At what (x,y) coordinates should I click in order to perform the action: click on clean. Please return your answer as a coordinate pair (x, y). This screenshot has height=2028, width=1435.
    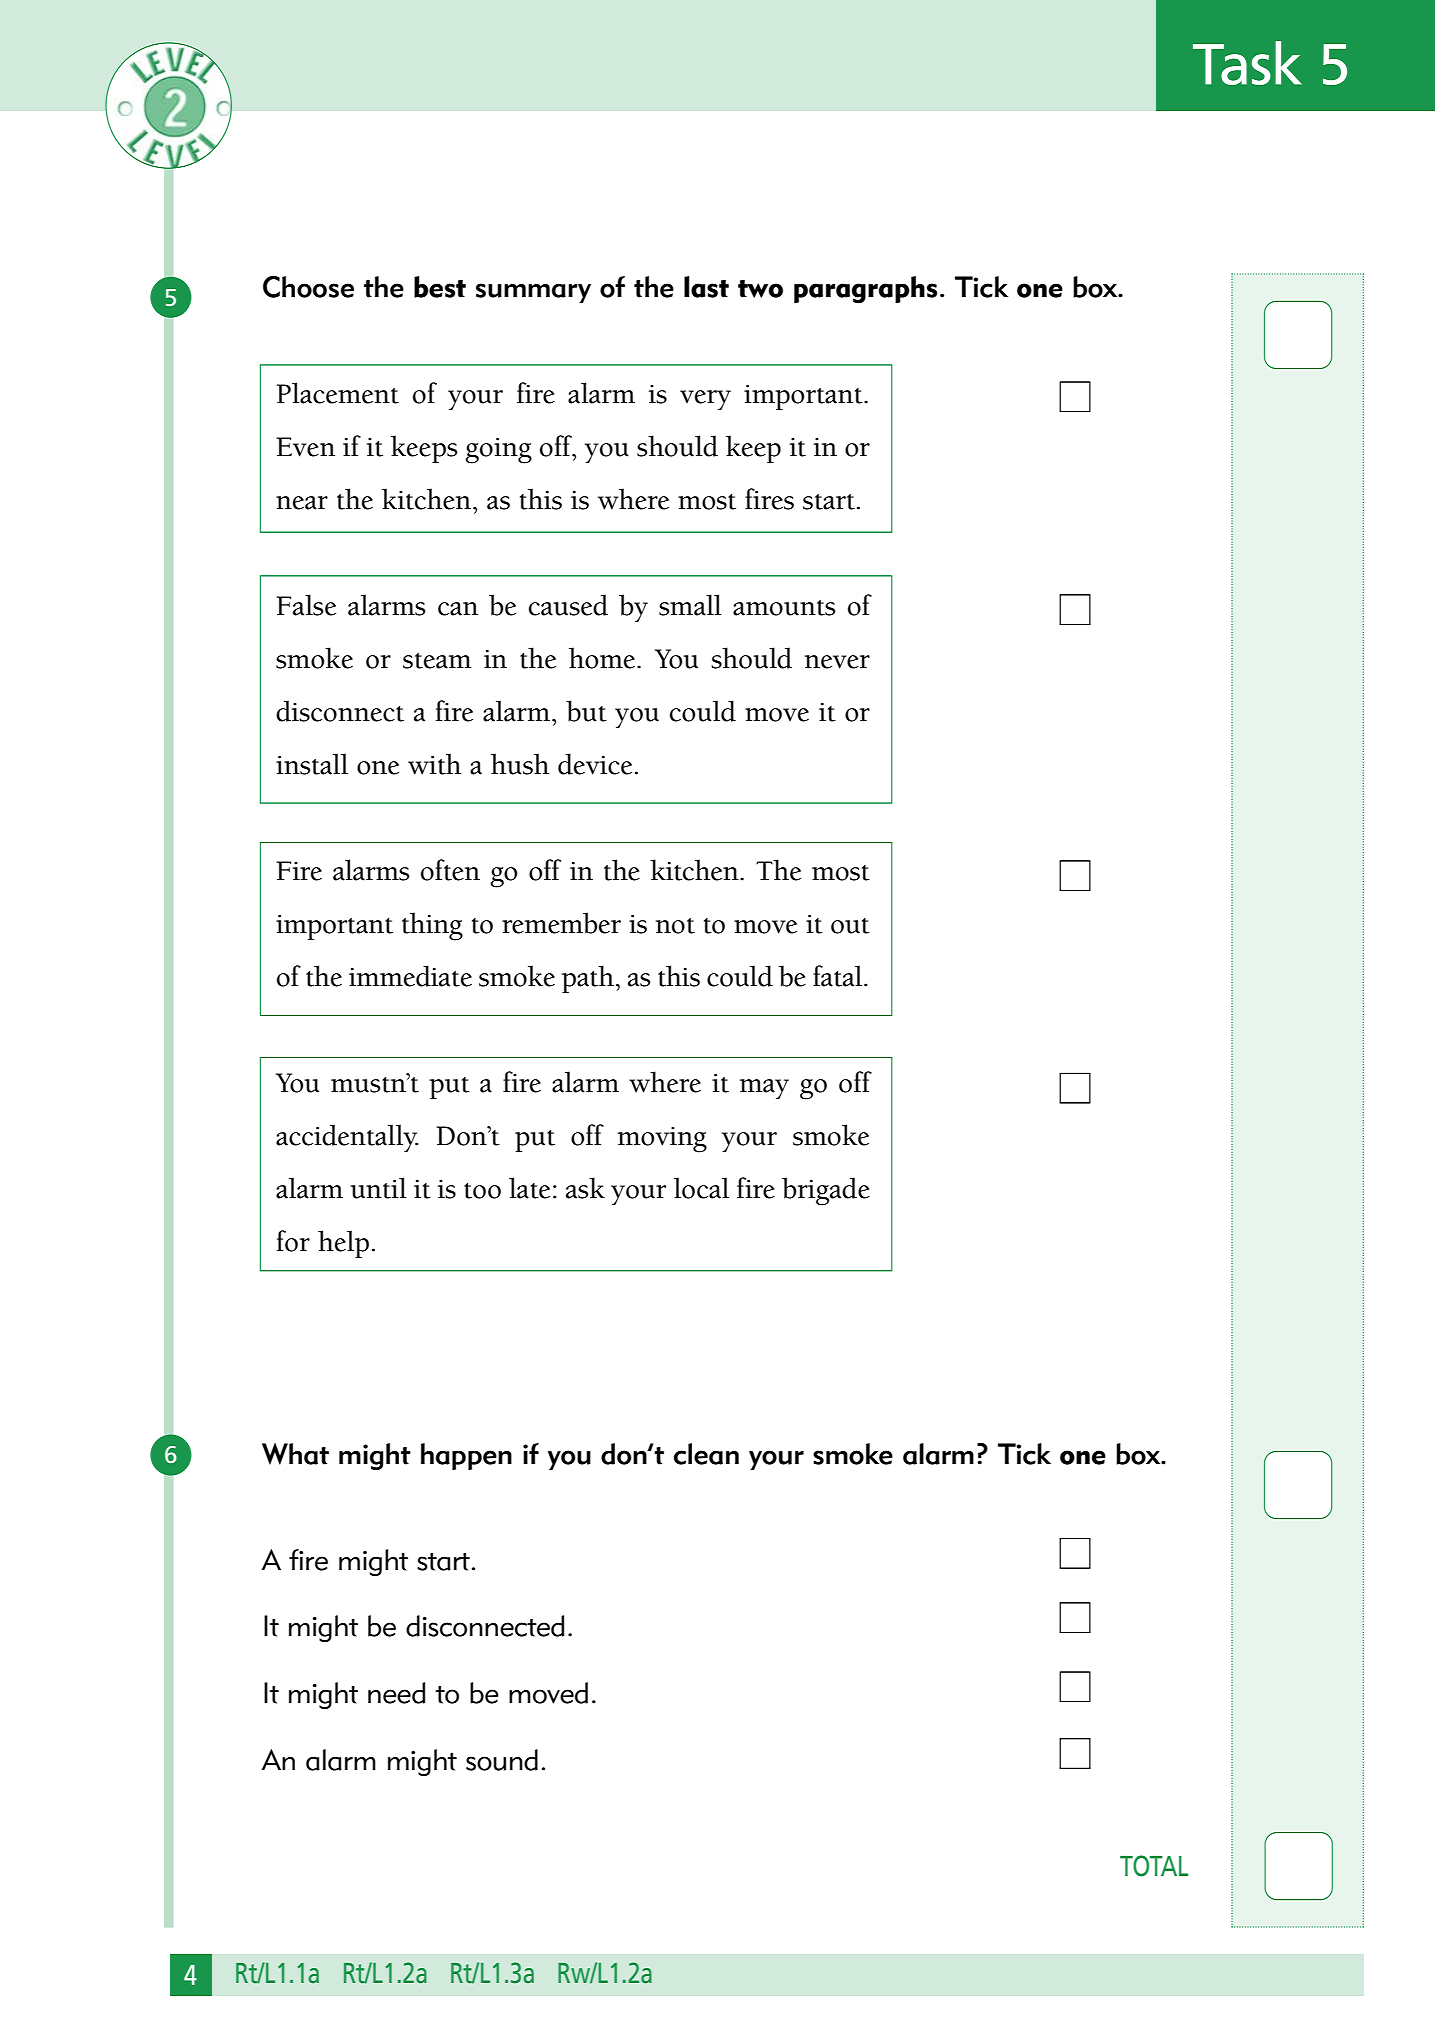
    Looking at the image, I should click on (706, 1454).
